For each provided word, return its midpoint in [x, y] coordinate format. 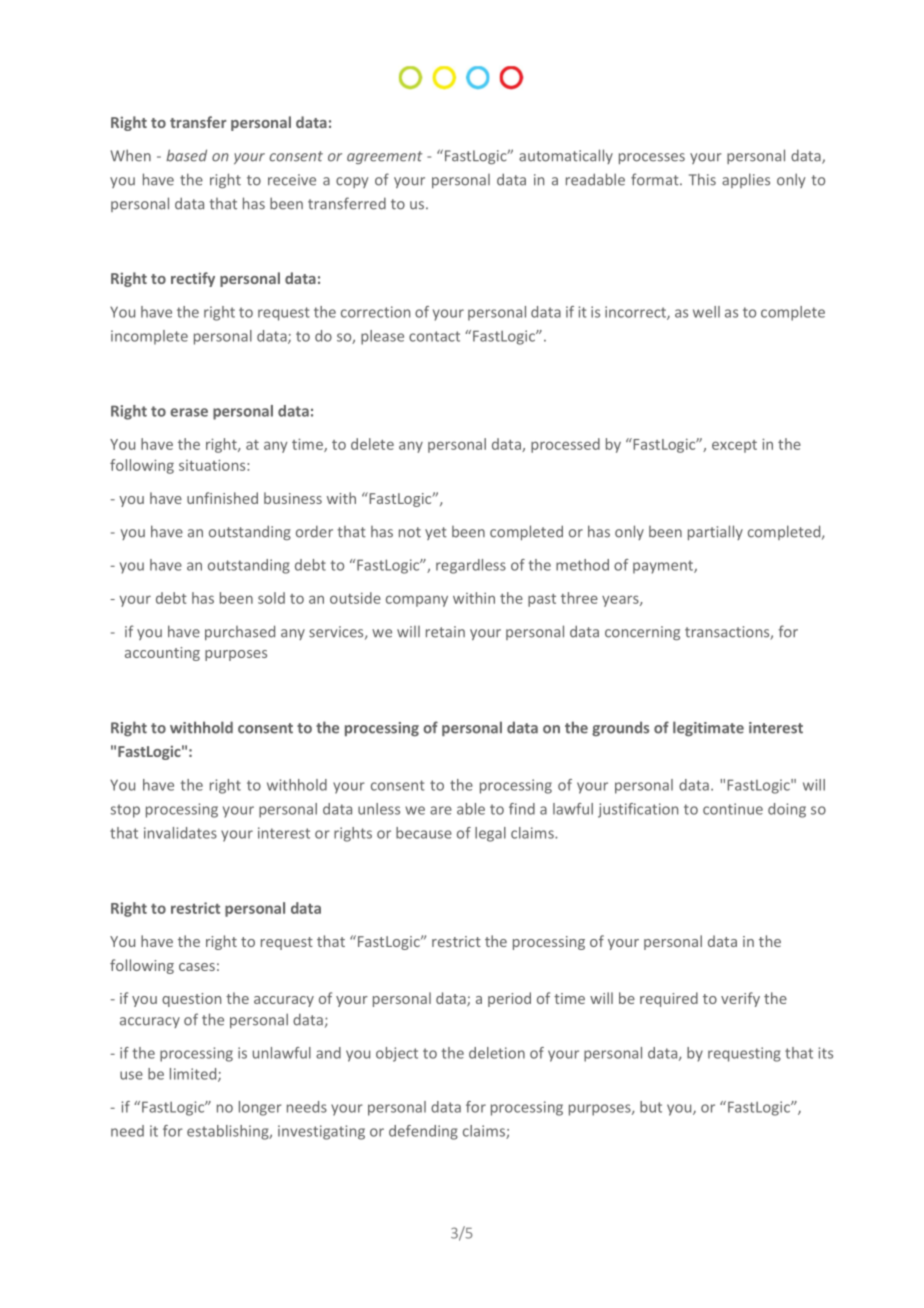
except [734, 446]
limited [194, 1075]
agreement [384, 157]
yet [436, 533]
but [651, 1107]
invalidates [180, 833]
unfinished [222, 498]
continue [733, 809]
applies [746, 180]
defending [423, 1132]
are [441, 810]
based [186, 155]
